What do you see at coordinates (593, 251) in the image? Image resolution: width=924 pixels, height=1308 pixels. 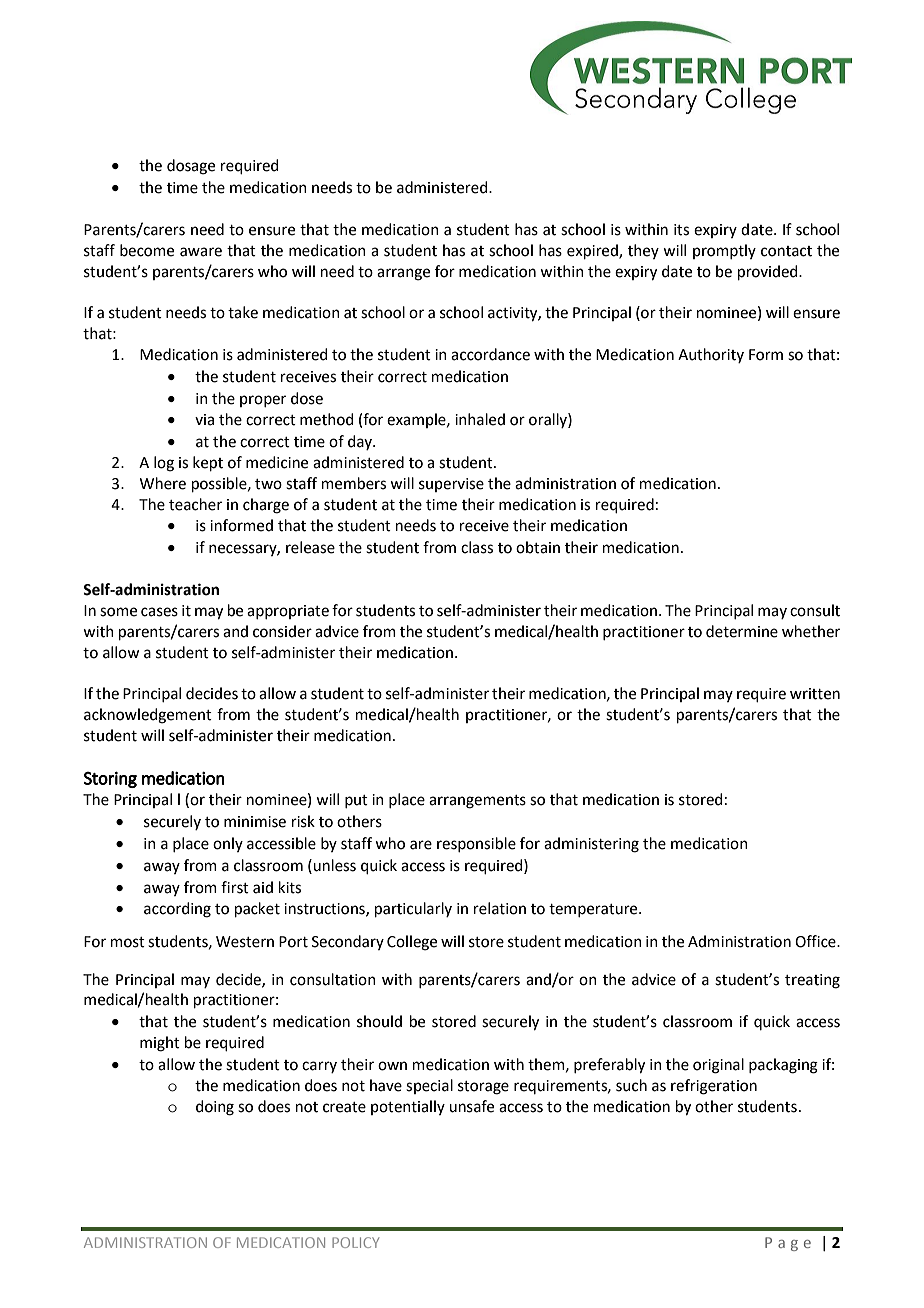 I see `expired` at bounding box center [593, 251].
